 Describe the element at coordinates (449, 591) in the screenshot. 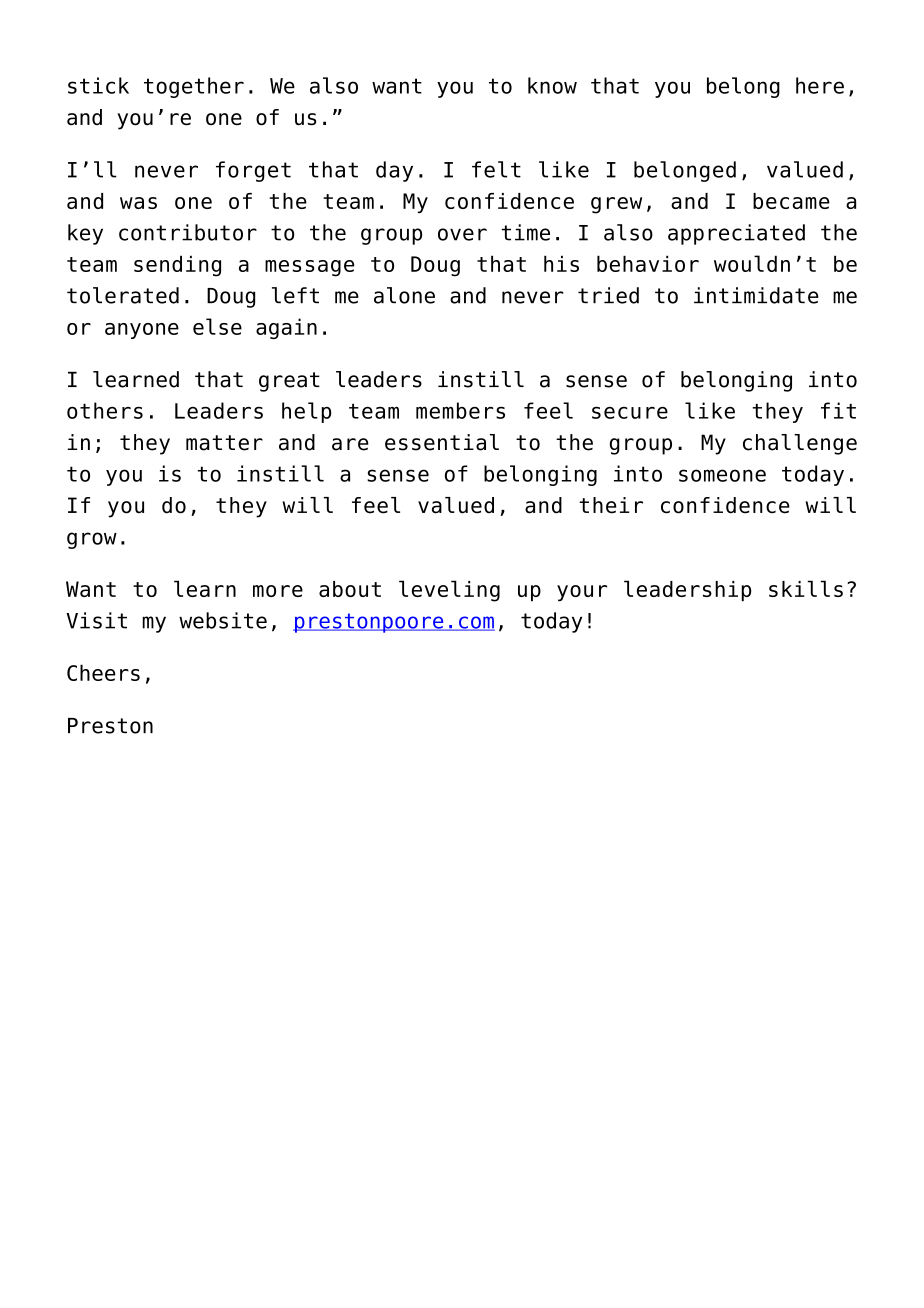

I see `leveling` at that location.
